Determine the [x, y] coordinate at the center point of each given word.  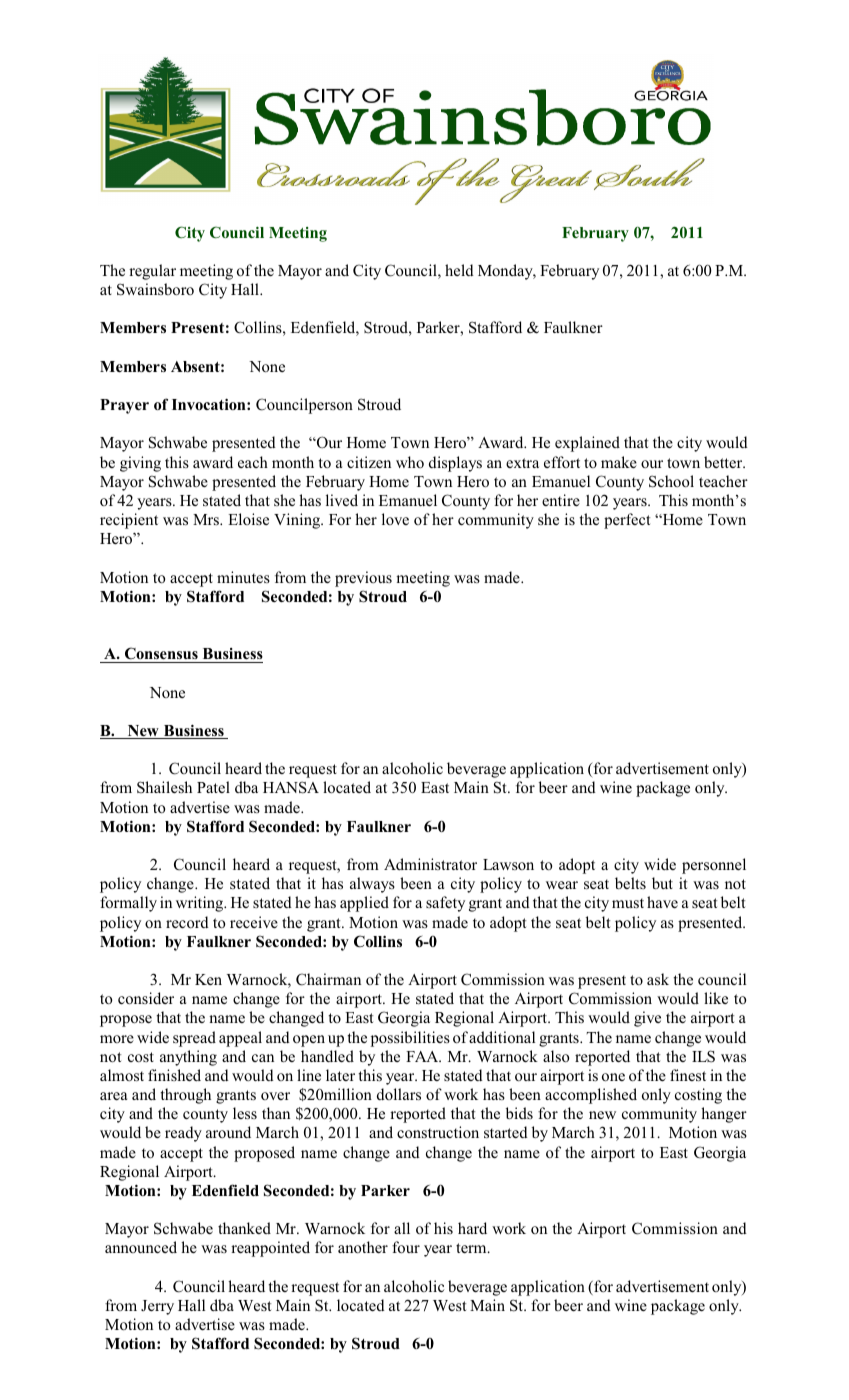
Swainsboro [155, 289]
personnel [714, 866]
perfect [627, 521]
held [459, 270]
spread [194, 1039]
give [647, 1019]
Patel [213, 787]
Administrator [430, 864]
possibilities [410, 1039]
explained [587, 444]
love [395, 519]
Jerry [157, 1307]
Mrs [207, 520]
